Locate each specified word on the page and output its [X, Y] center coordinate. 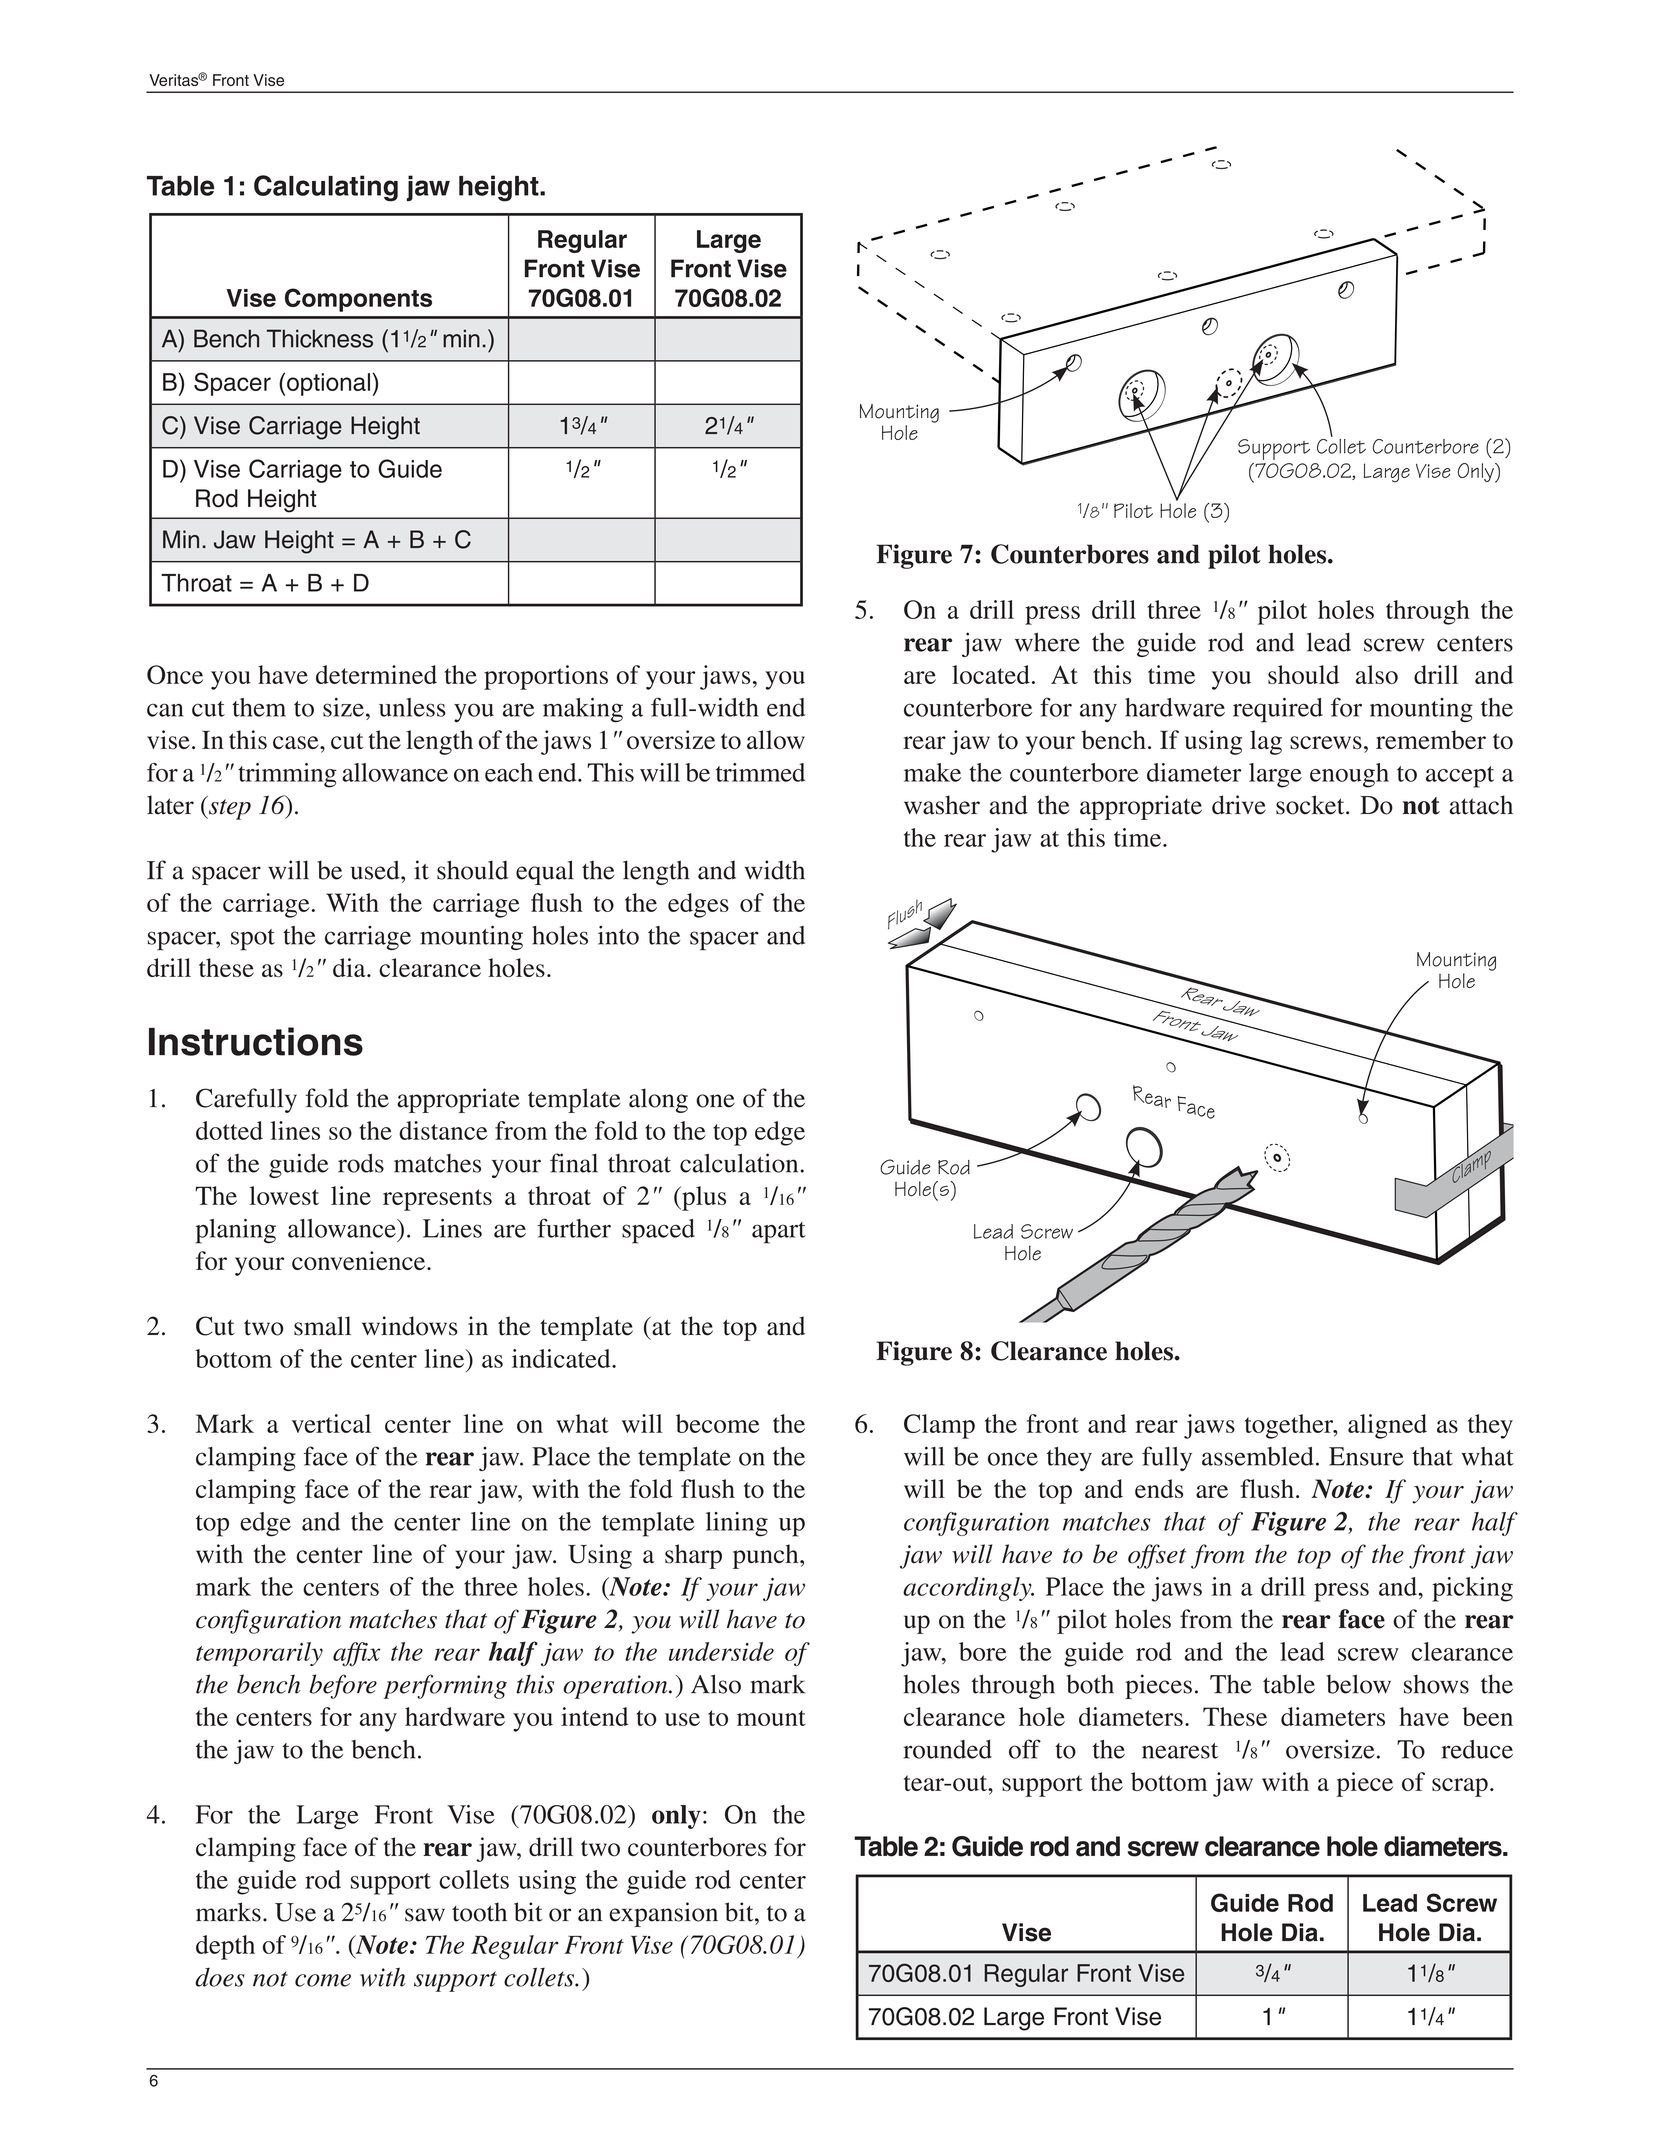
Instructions [256, 1041]
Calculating [326, 188]
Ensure [1366, 1456]
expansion [663, 1914]
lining [737, 1524]
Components [358, 300]
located [991, 674]
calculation [739, 1163]
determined [376, 674]
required [1278, 710]
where [1047, 642]
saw [425, 1915]
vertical [331, 1423]
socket [1311, 805]
